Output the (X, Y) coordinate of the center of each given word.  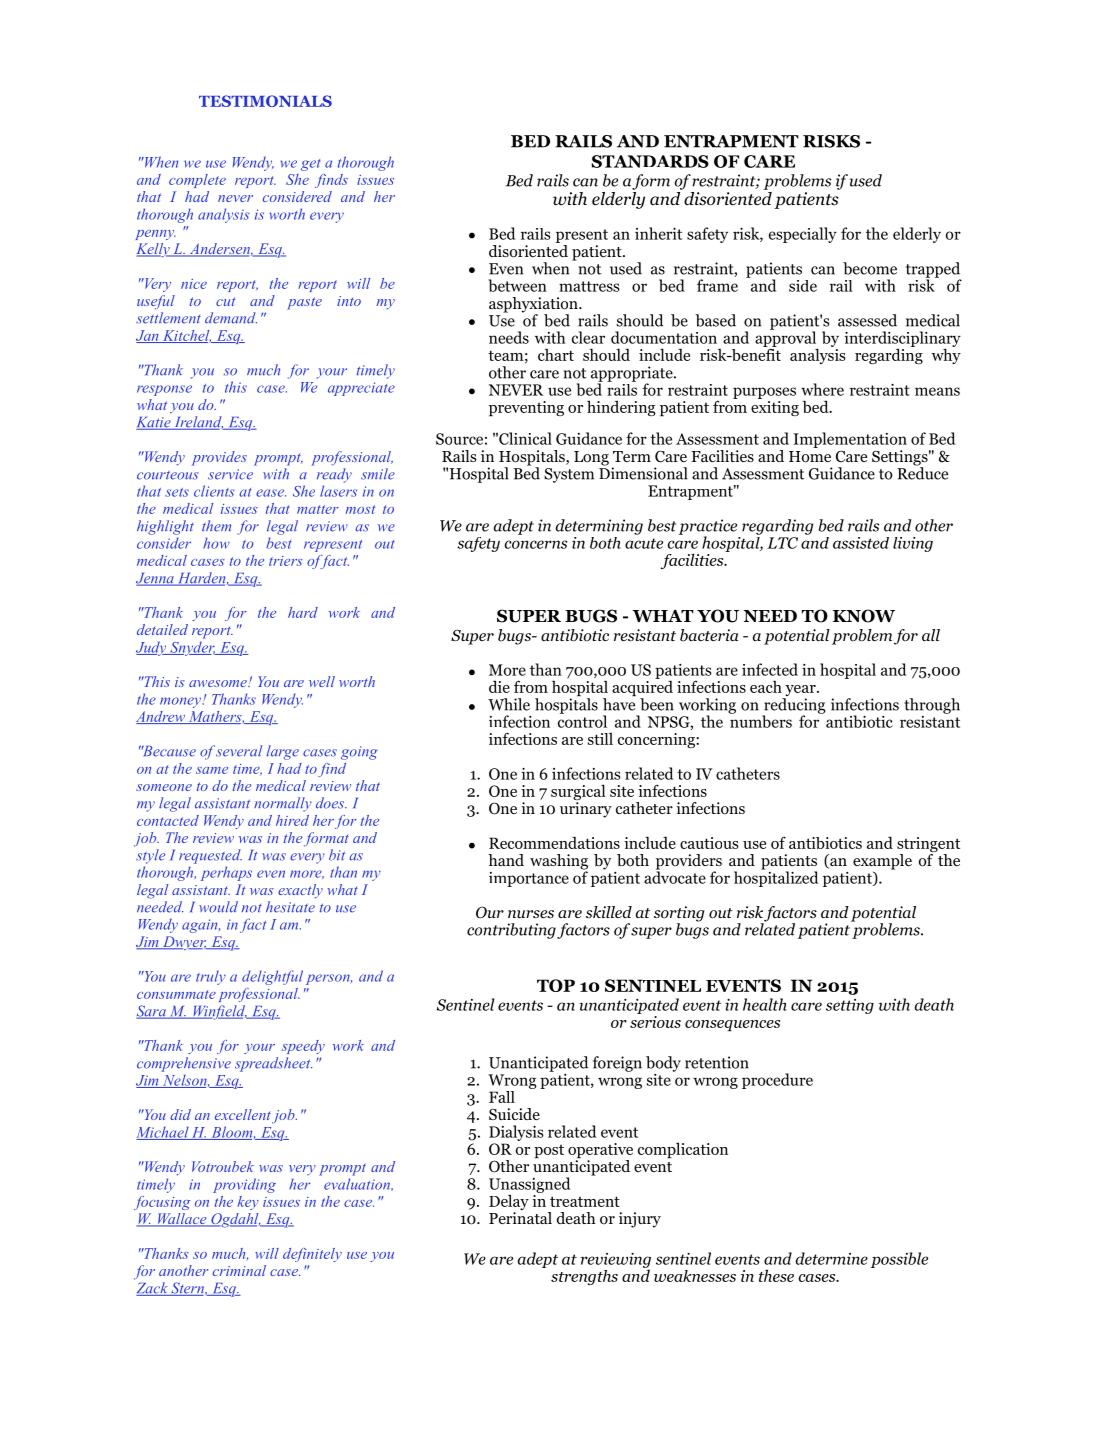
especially (803, 235)
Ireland (198, 423)
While (509, 704)
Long (591, 458)
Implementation (850, 440)
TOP (556, 985)
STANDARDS (650, 161)
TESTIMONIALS (265, 101)
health (765, 1004)
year (800, 692)
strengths (584, 1277)
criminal (239, 1270)
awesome (219, 683)
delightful (272, 977)
